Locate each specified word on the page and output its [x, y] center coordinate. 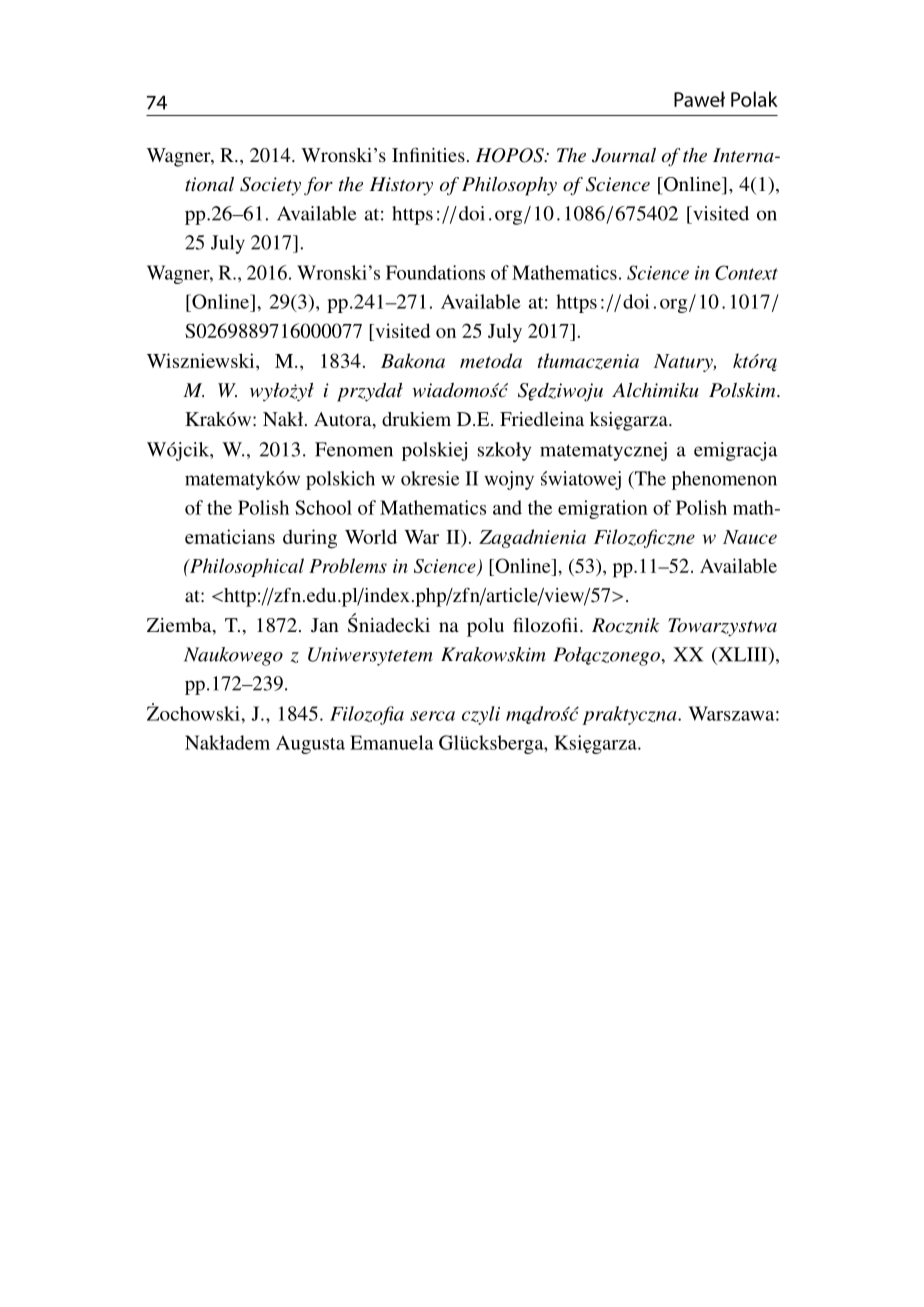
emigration [603, 509]
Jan [325, 625]
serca [432, 716]
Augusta [310, 744]
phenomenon [724, 480]
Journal [624, 155]
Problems [348, 565]
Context [746, 272]
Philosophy [509, 186]
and [507, 507]
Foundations [435, 272]
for [318, 186]
